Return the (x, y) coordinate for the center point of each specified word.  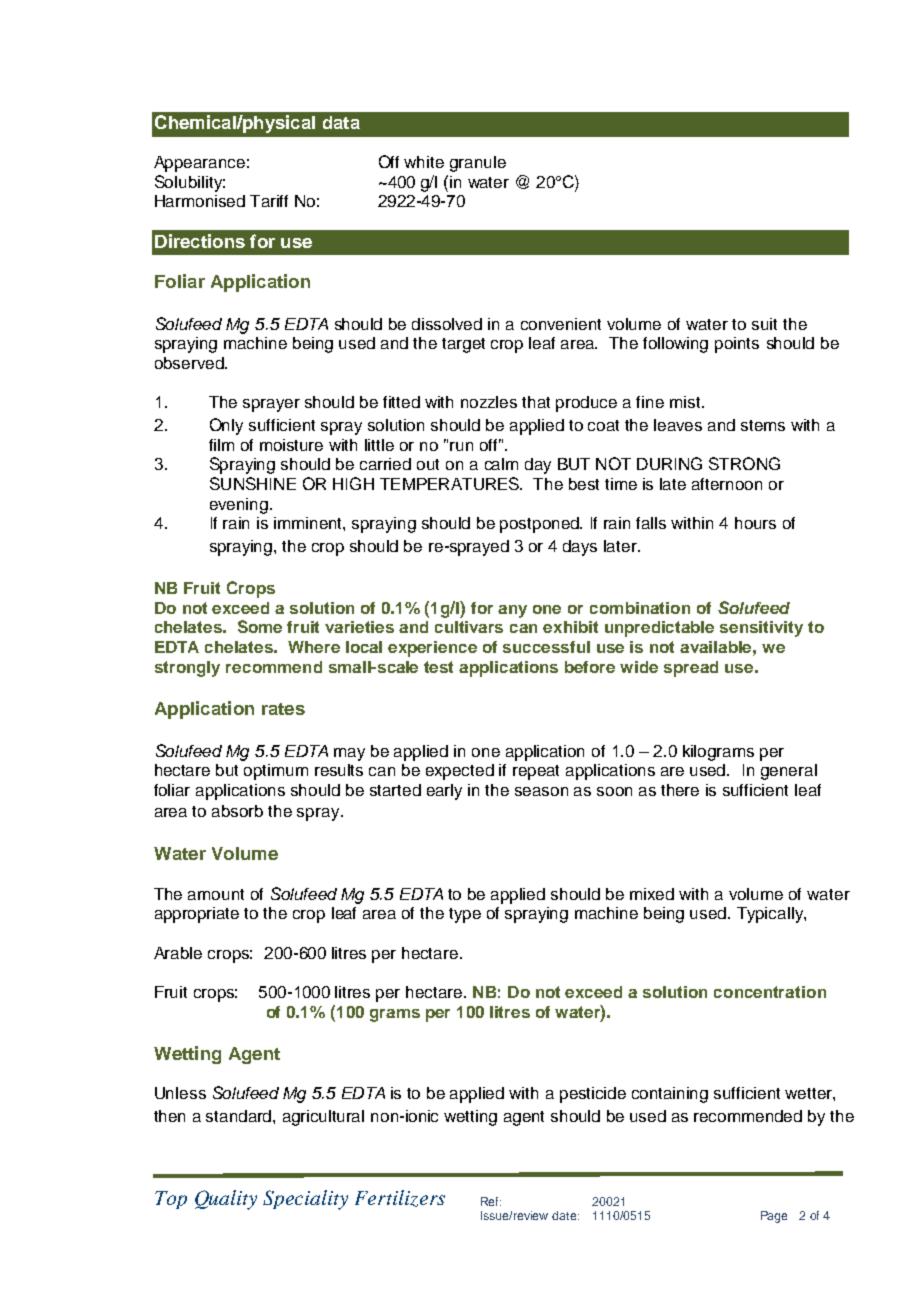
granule (478, 164)
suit (764, 324)
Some (260, 626)
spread (691, 669)
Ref (491, 1201)
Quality (226, 1200)
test (438, 667)
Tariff (269, 201)
